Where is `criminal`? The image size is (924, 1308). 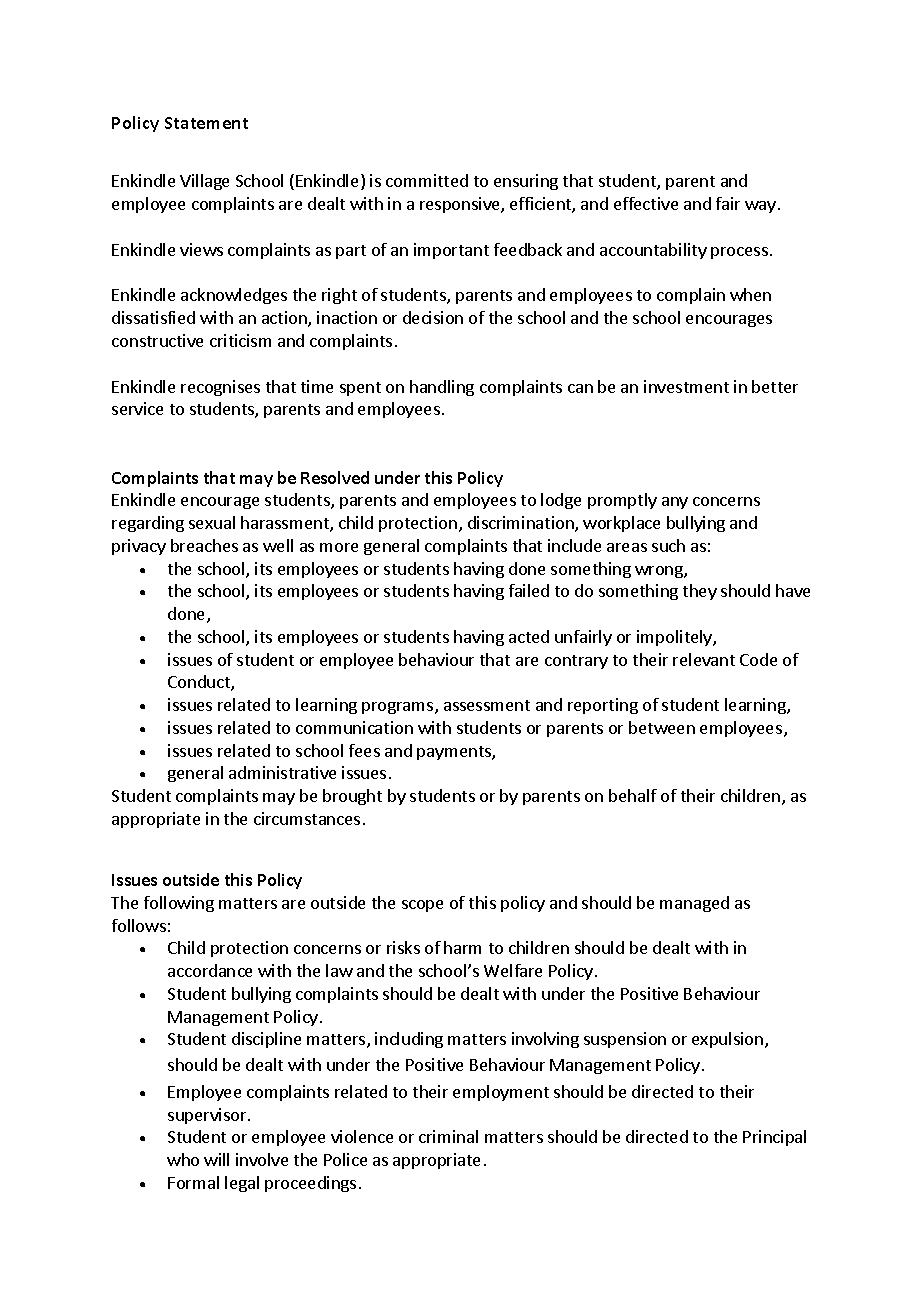
criminal is located at coordinates (448, 1136).
